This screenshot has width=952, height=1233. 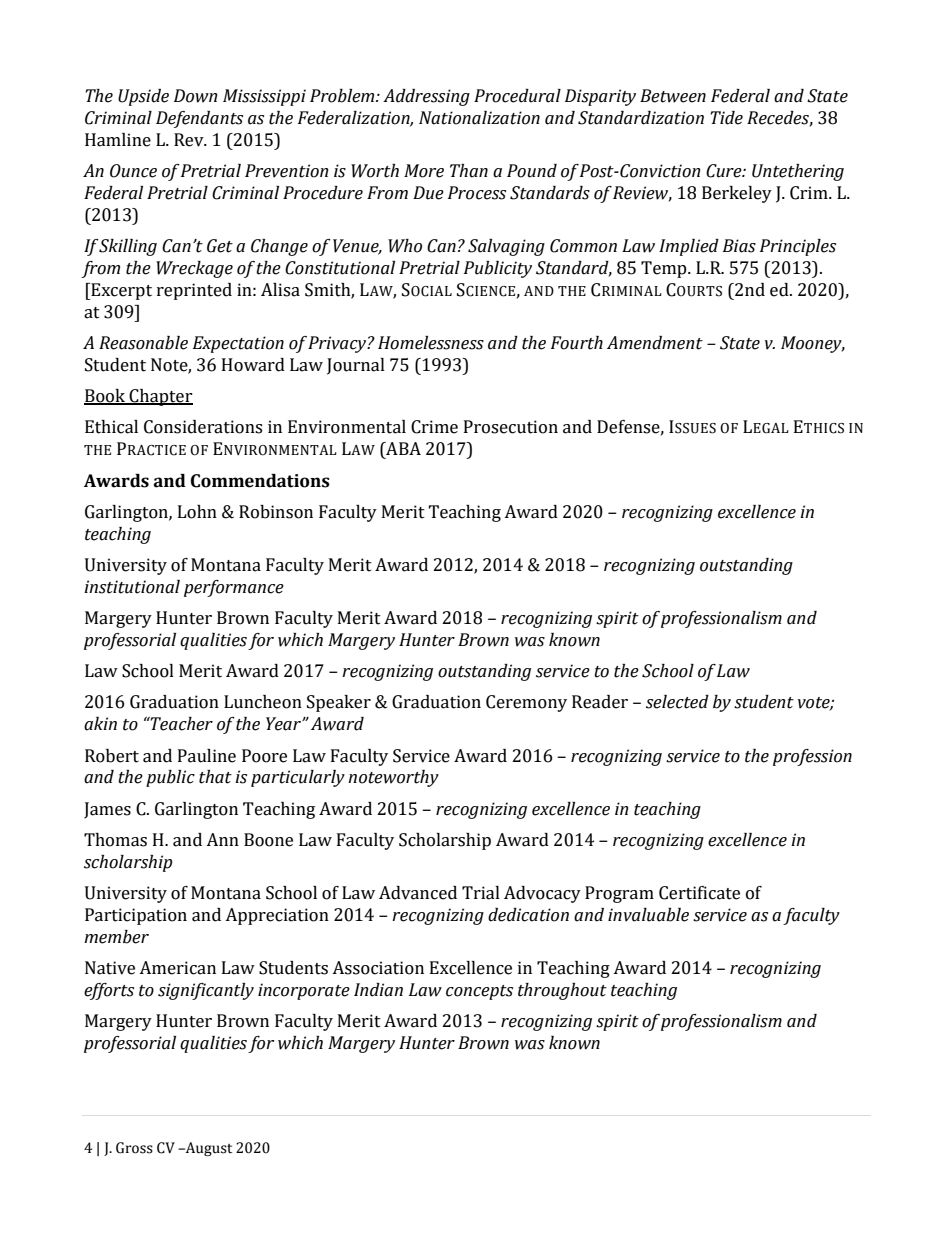 I want to click on Defendants, so click(x=199, y=119).
